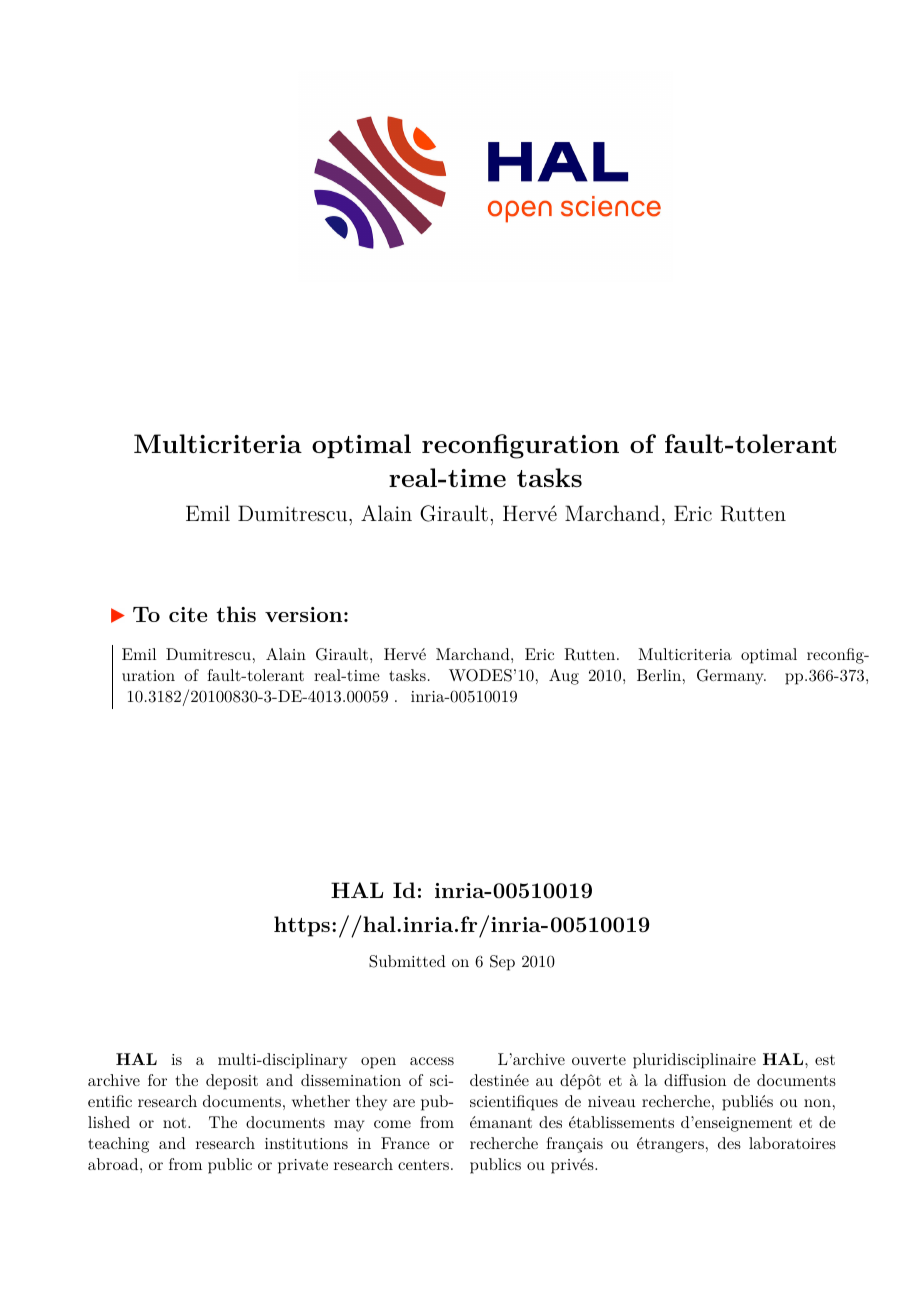  I want to click on Aug, so click(564, 677).
